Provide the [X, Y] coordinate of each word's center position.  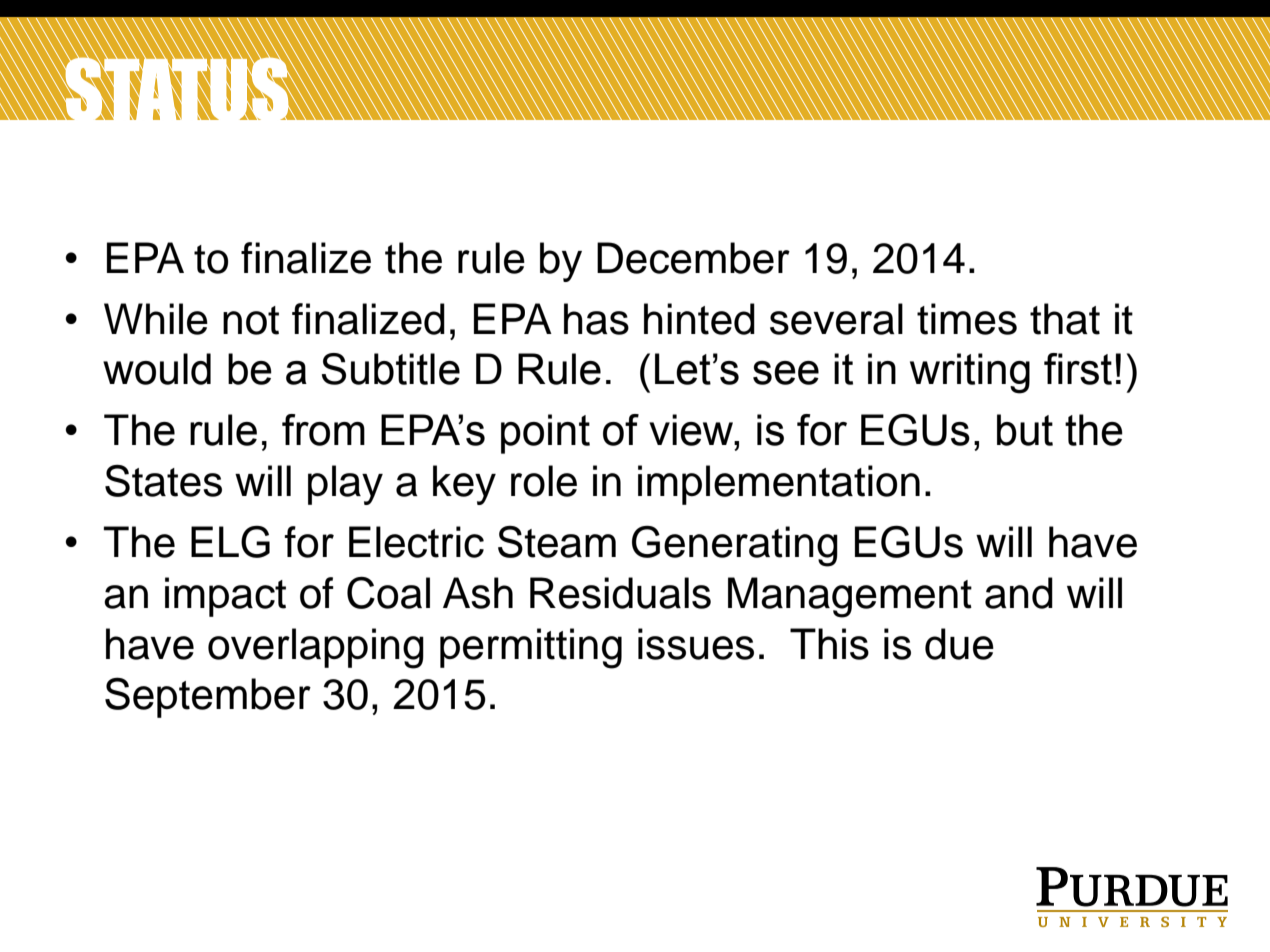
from [323, 430]
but [1025, 430]
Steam [557, 542]
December [693, 258]
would [157, 369]
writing [970, 373]
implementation [779, 485]
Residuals [620, 593]
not [251, 320]
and [1019, 593]
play [345, 485]
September [208, 697]
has [596, 319]
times [967, 319]
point [545, 434]
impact [225, 597]
